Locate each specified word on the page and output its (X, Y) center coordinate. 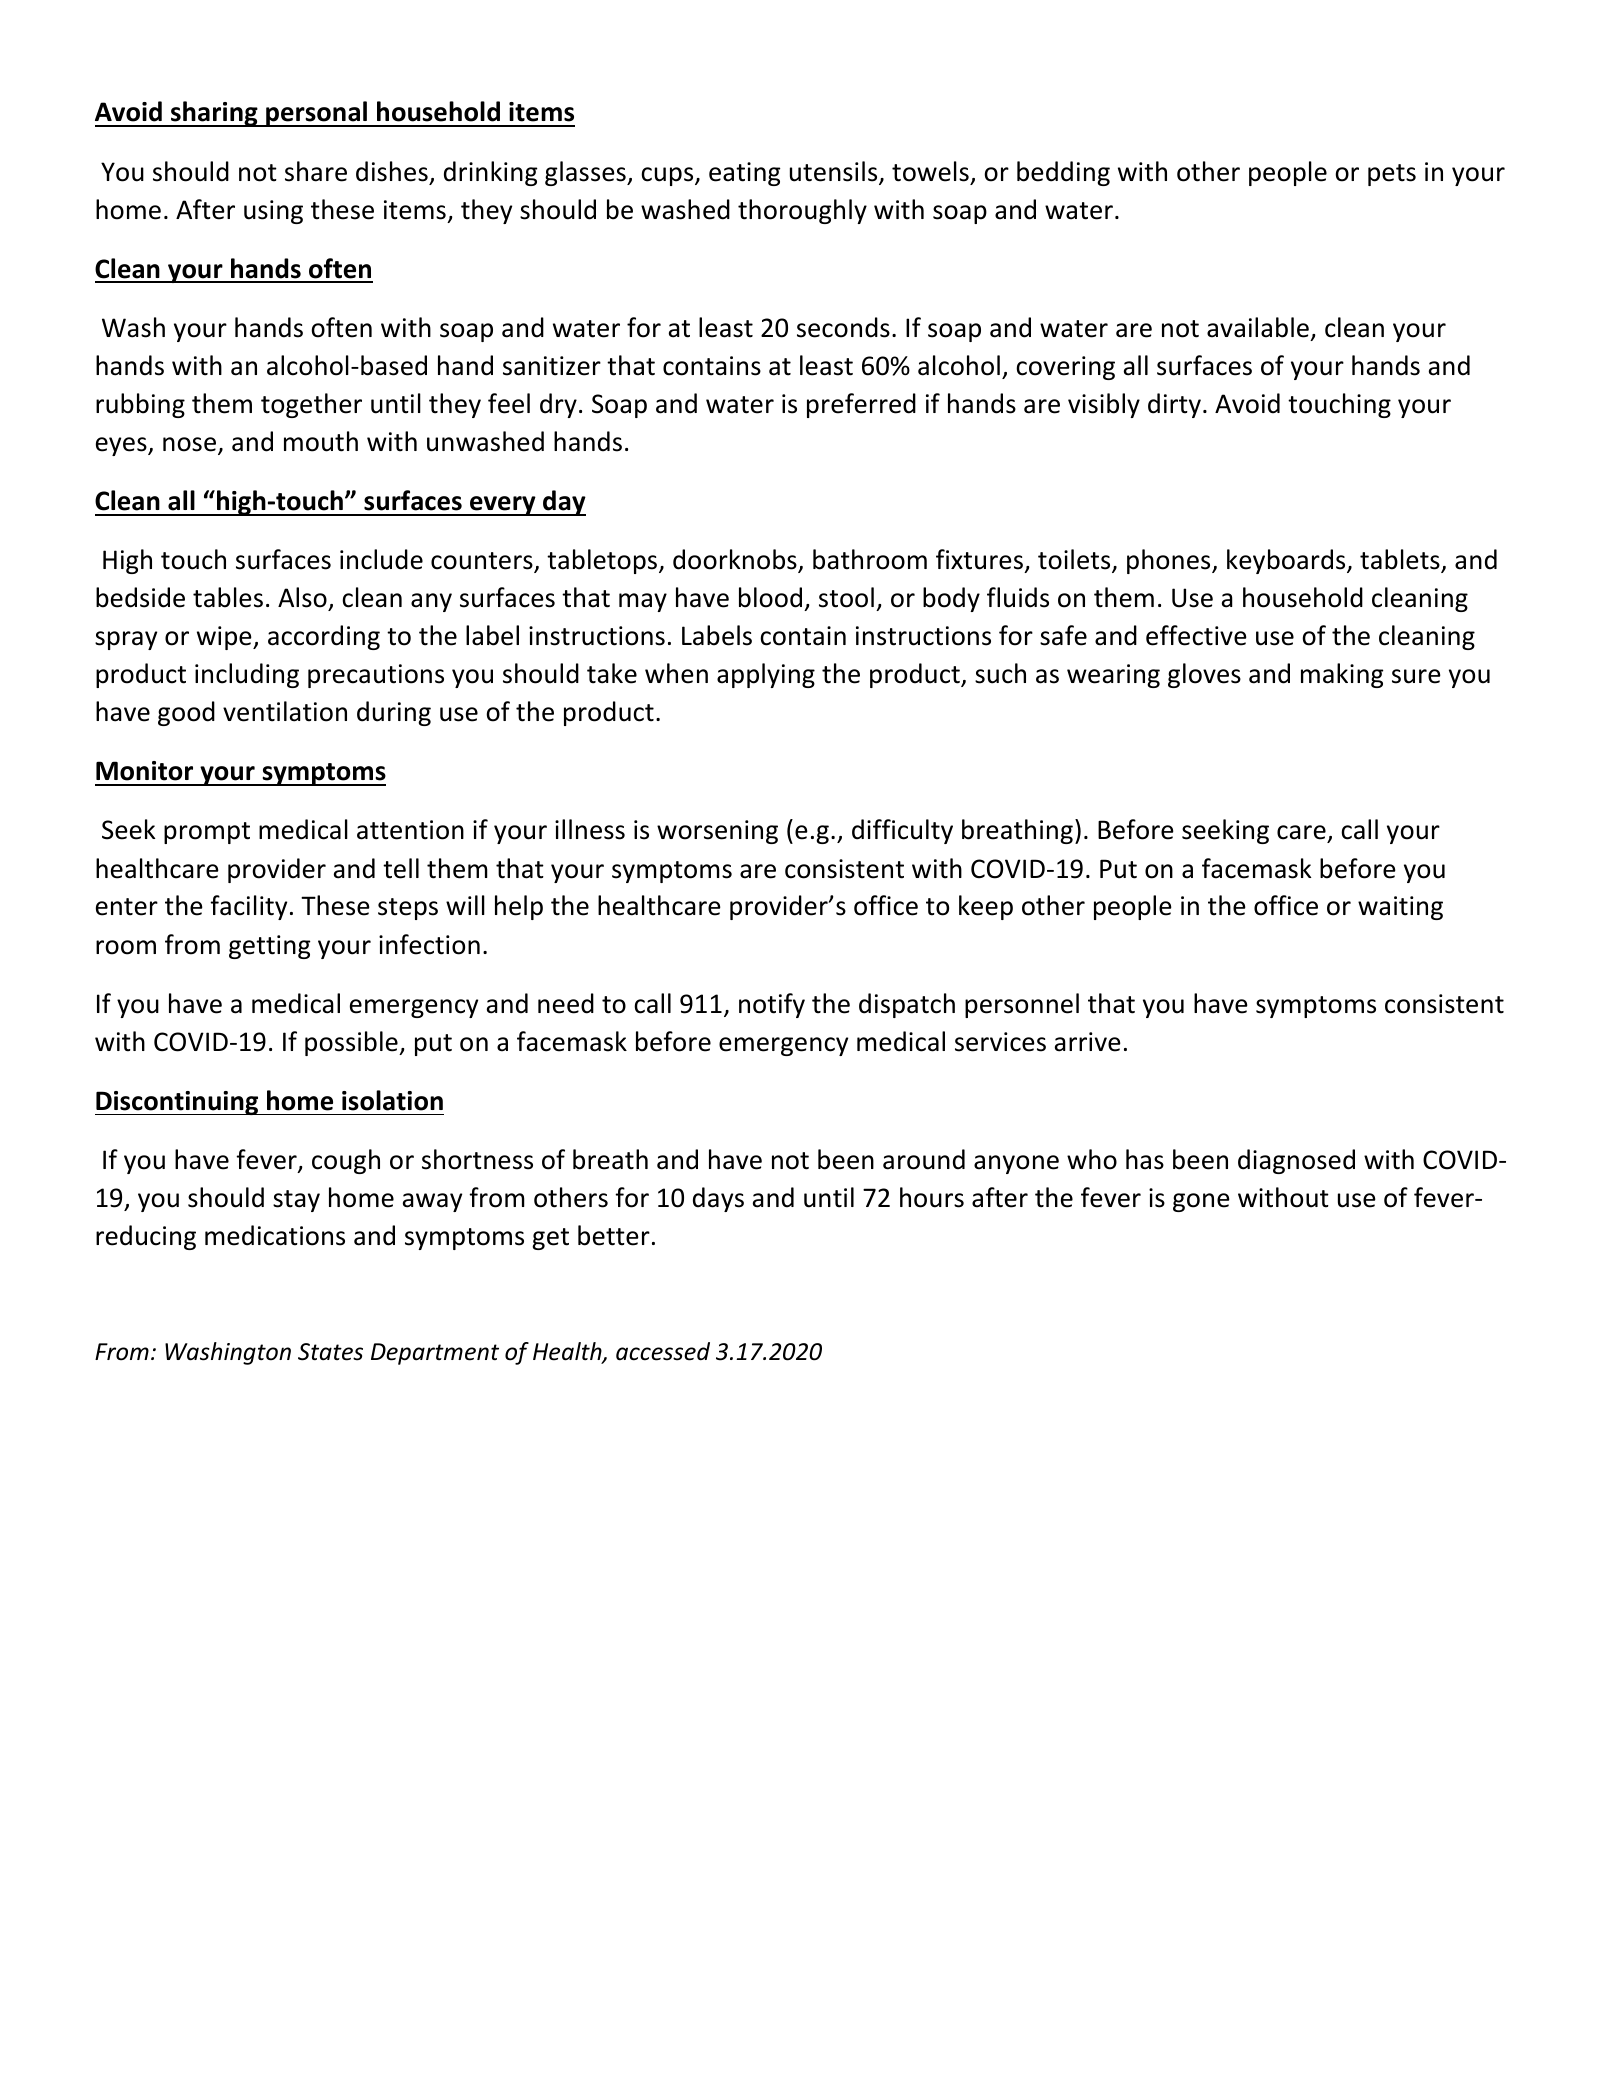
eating (745, 174)
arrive (1088, 1042)
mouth (321, 441)
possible (352, 1043)
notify (772, 1005)
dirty (1174, 405)
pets (1392, 175)
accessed (663, 1351)
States (330, 1352)
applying (766, 675)
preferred (861, 405)
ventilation (285, 711)
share (316, 171)
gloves (1204, 675)
